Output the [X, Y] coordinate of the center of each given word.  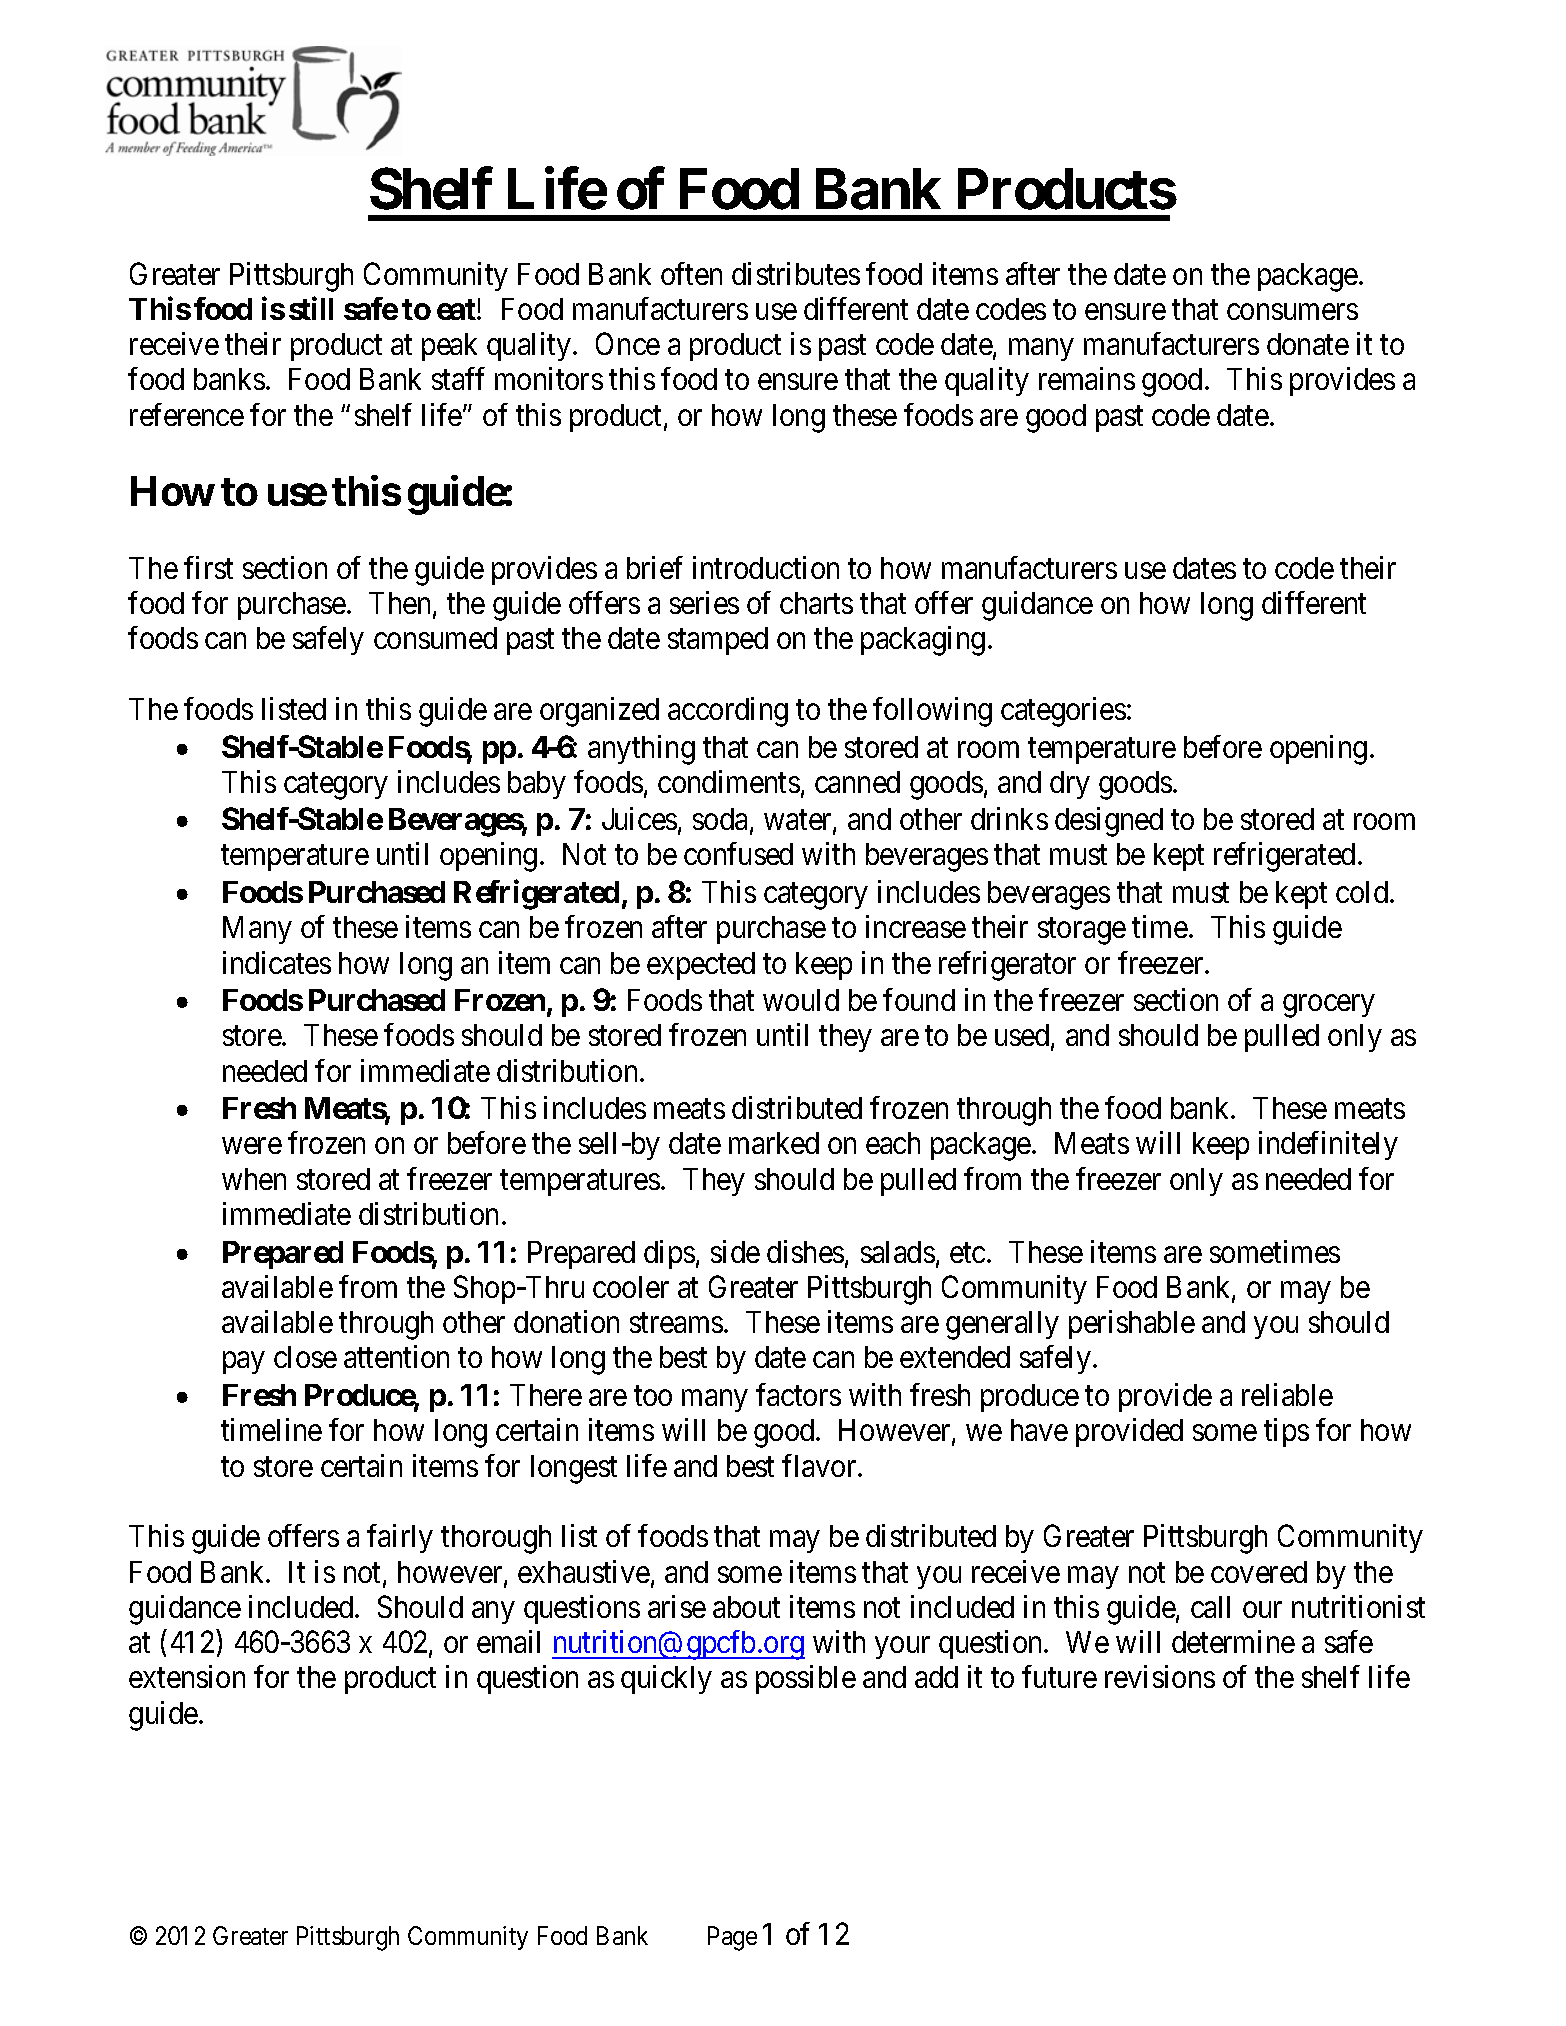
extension [187, 1677]
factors [798, 1394]
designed [1109, 822]
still [311, 308]
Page [732, 1938]
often [691, 273]
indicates [277, 962]
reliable [1287, 1394]
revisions [1160, 1677]
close [305, 1357]
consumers [1292, 312]
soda [722, 821]
